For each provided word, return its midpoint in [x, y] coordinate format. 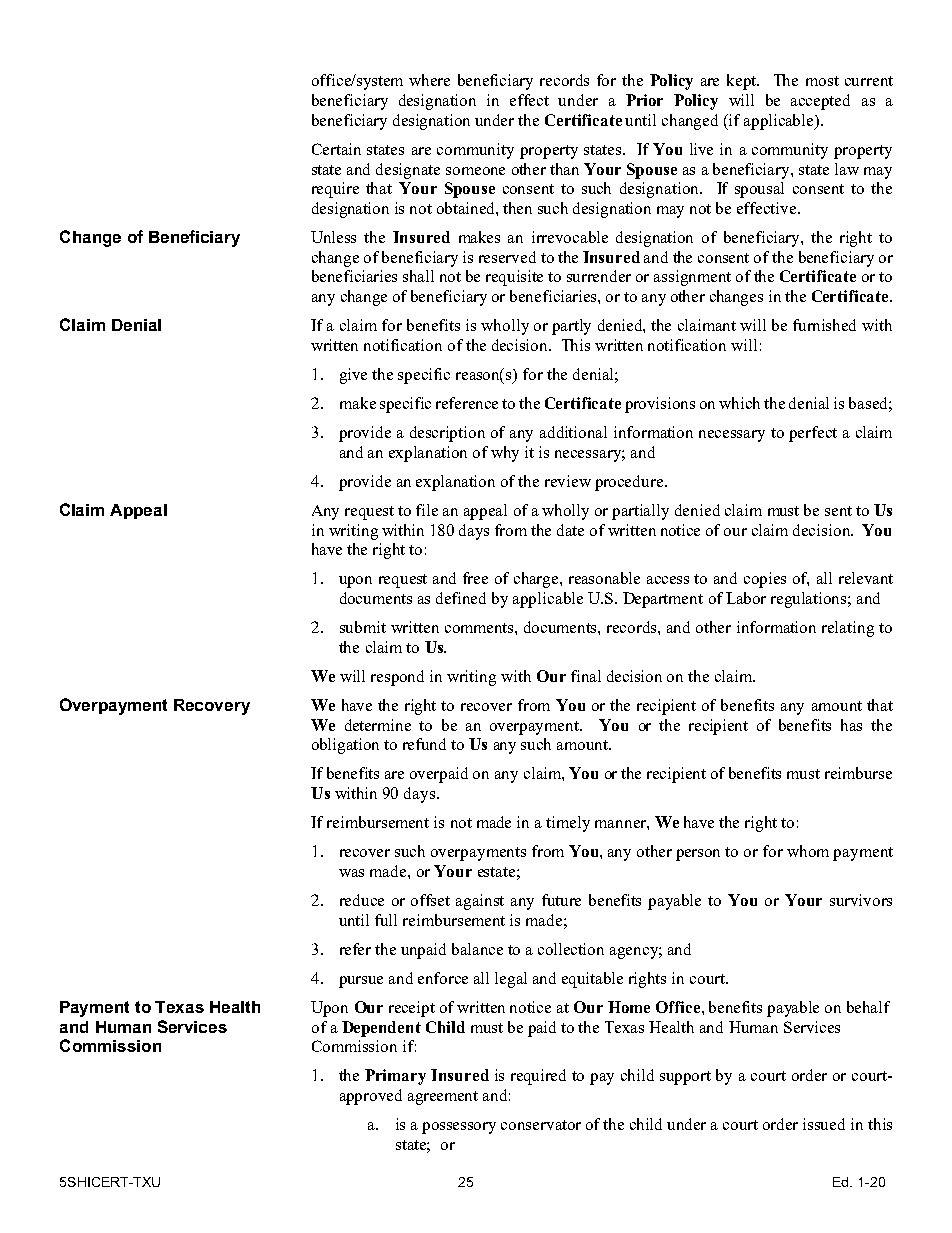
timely [568, 824]
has [851, 725]
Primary [395, 1077]
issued [824, 1124]
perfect [813, 434]
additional [573, 432]
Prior [644, 100]
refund [424, 744]
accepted [820, 102]
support [685, 1078]
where [429, 80]
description [447, 434]
